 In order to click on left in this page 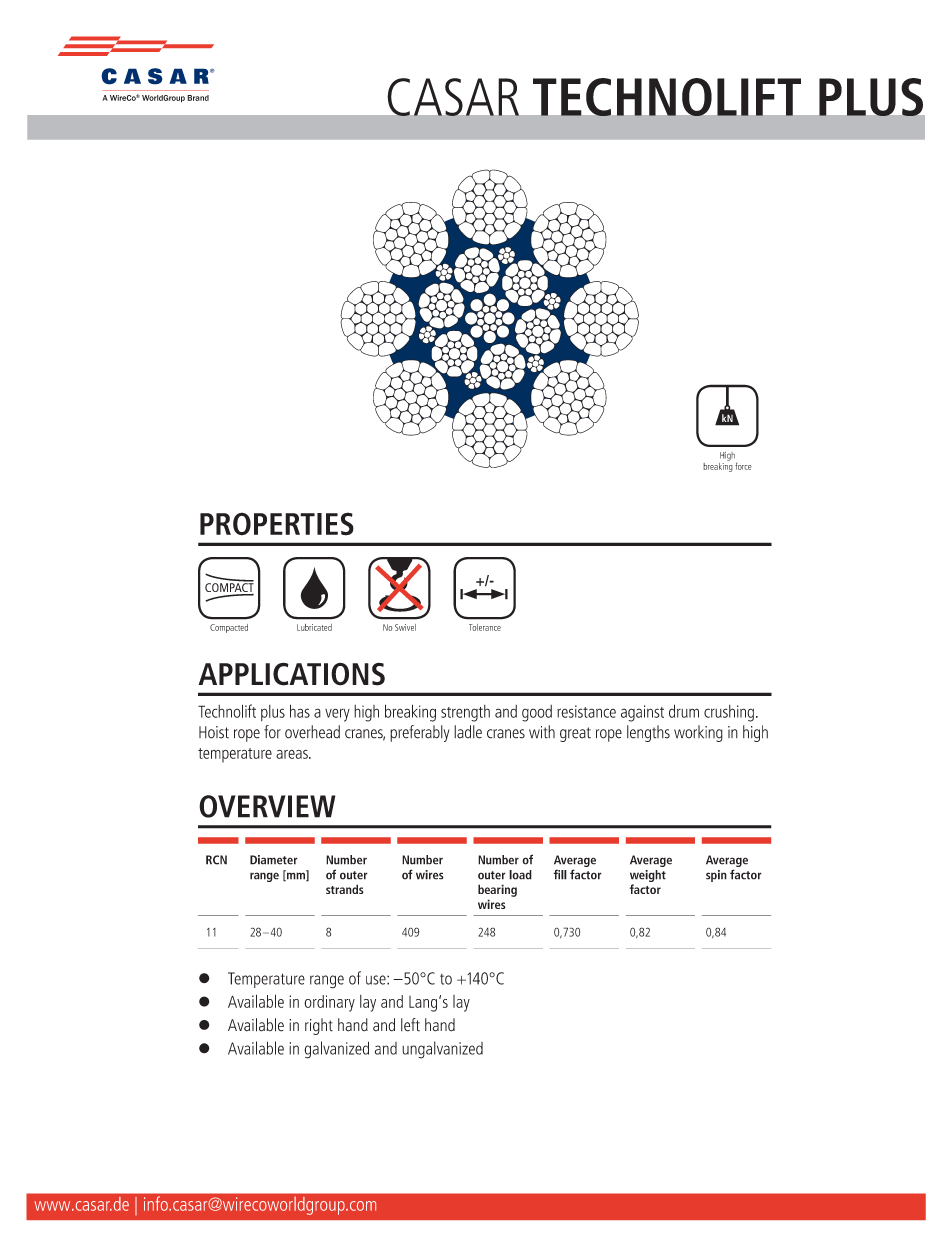, I will do `click(410, 1025)`.
